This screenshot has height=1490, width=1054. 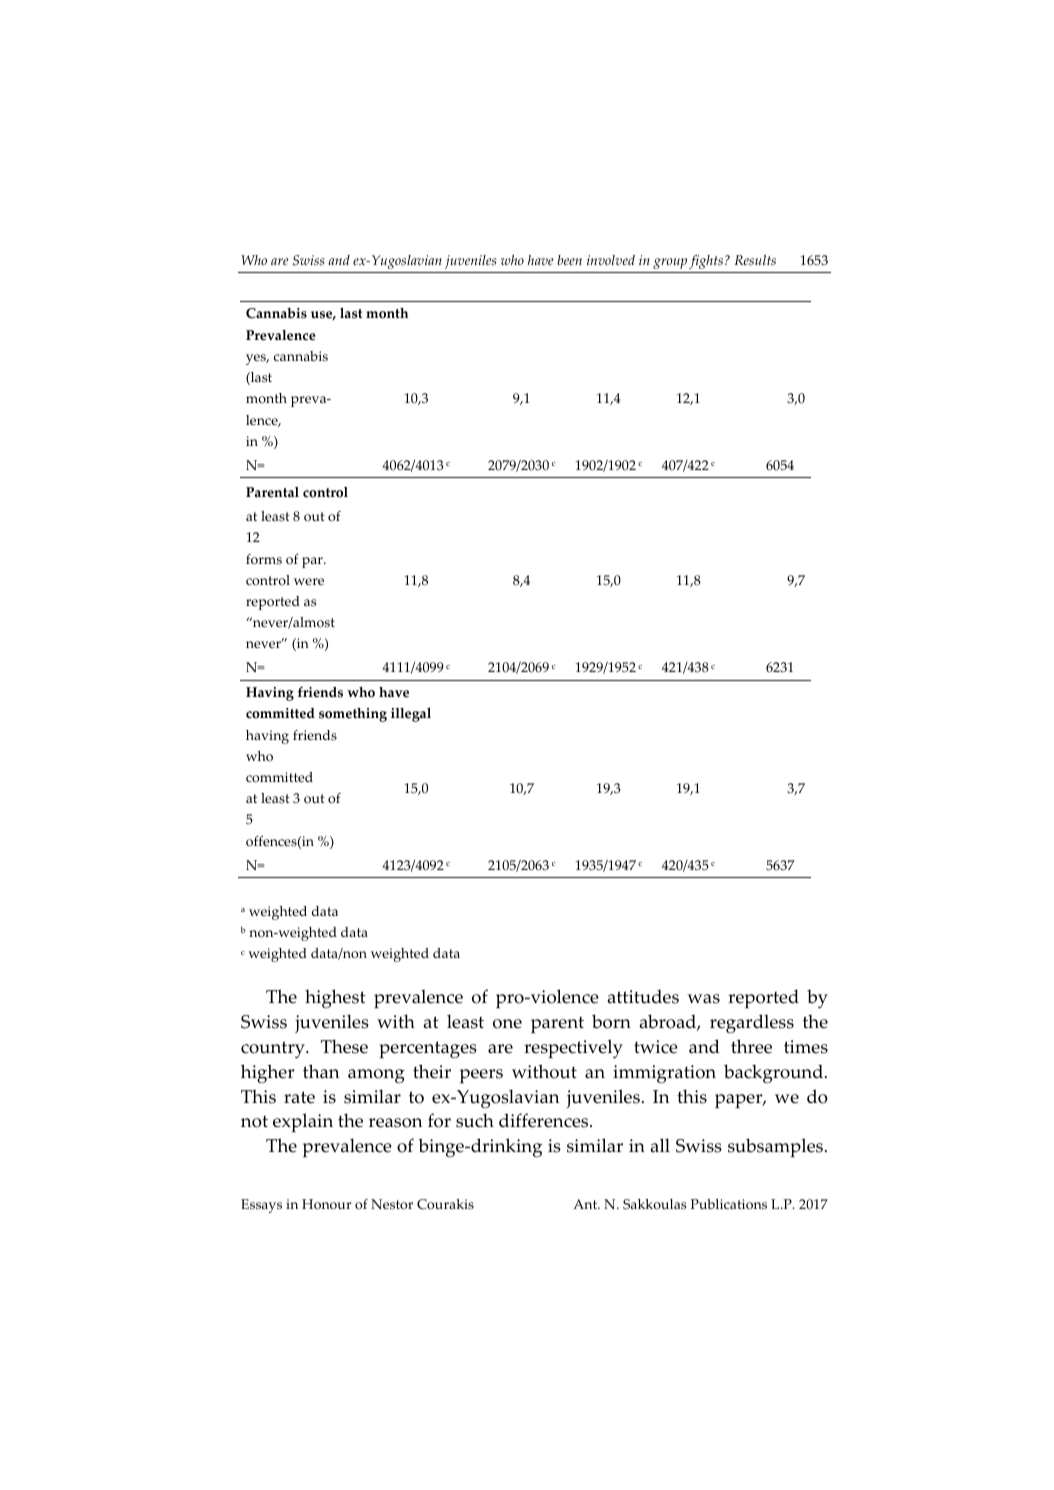 I want to click on Ant, so click(x=586, y=1204).
